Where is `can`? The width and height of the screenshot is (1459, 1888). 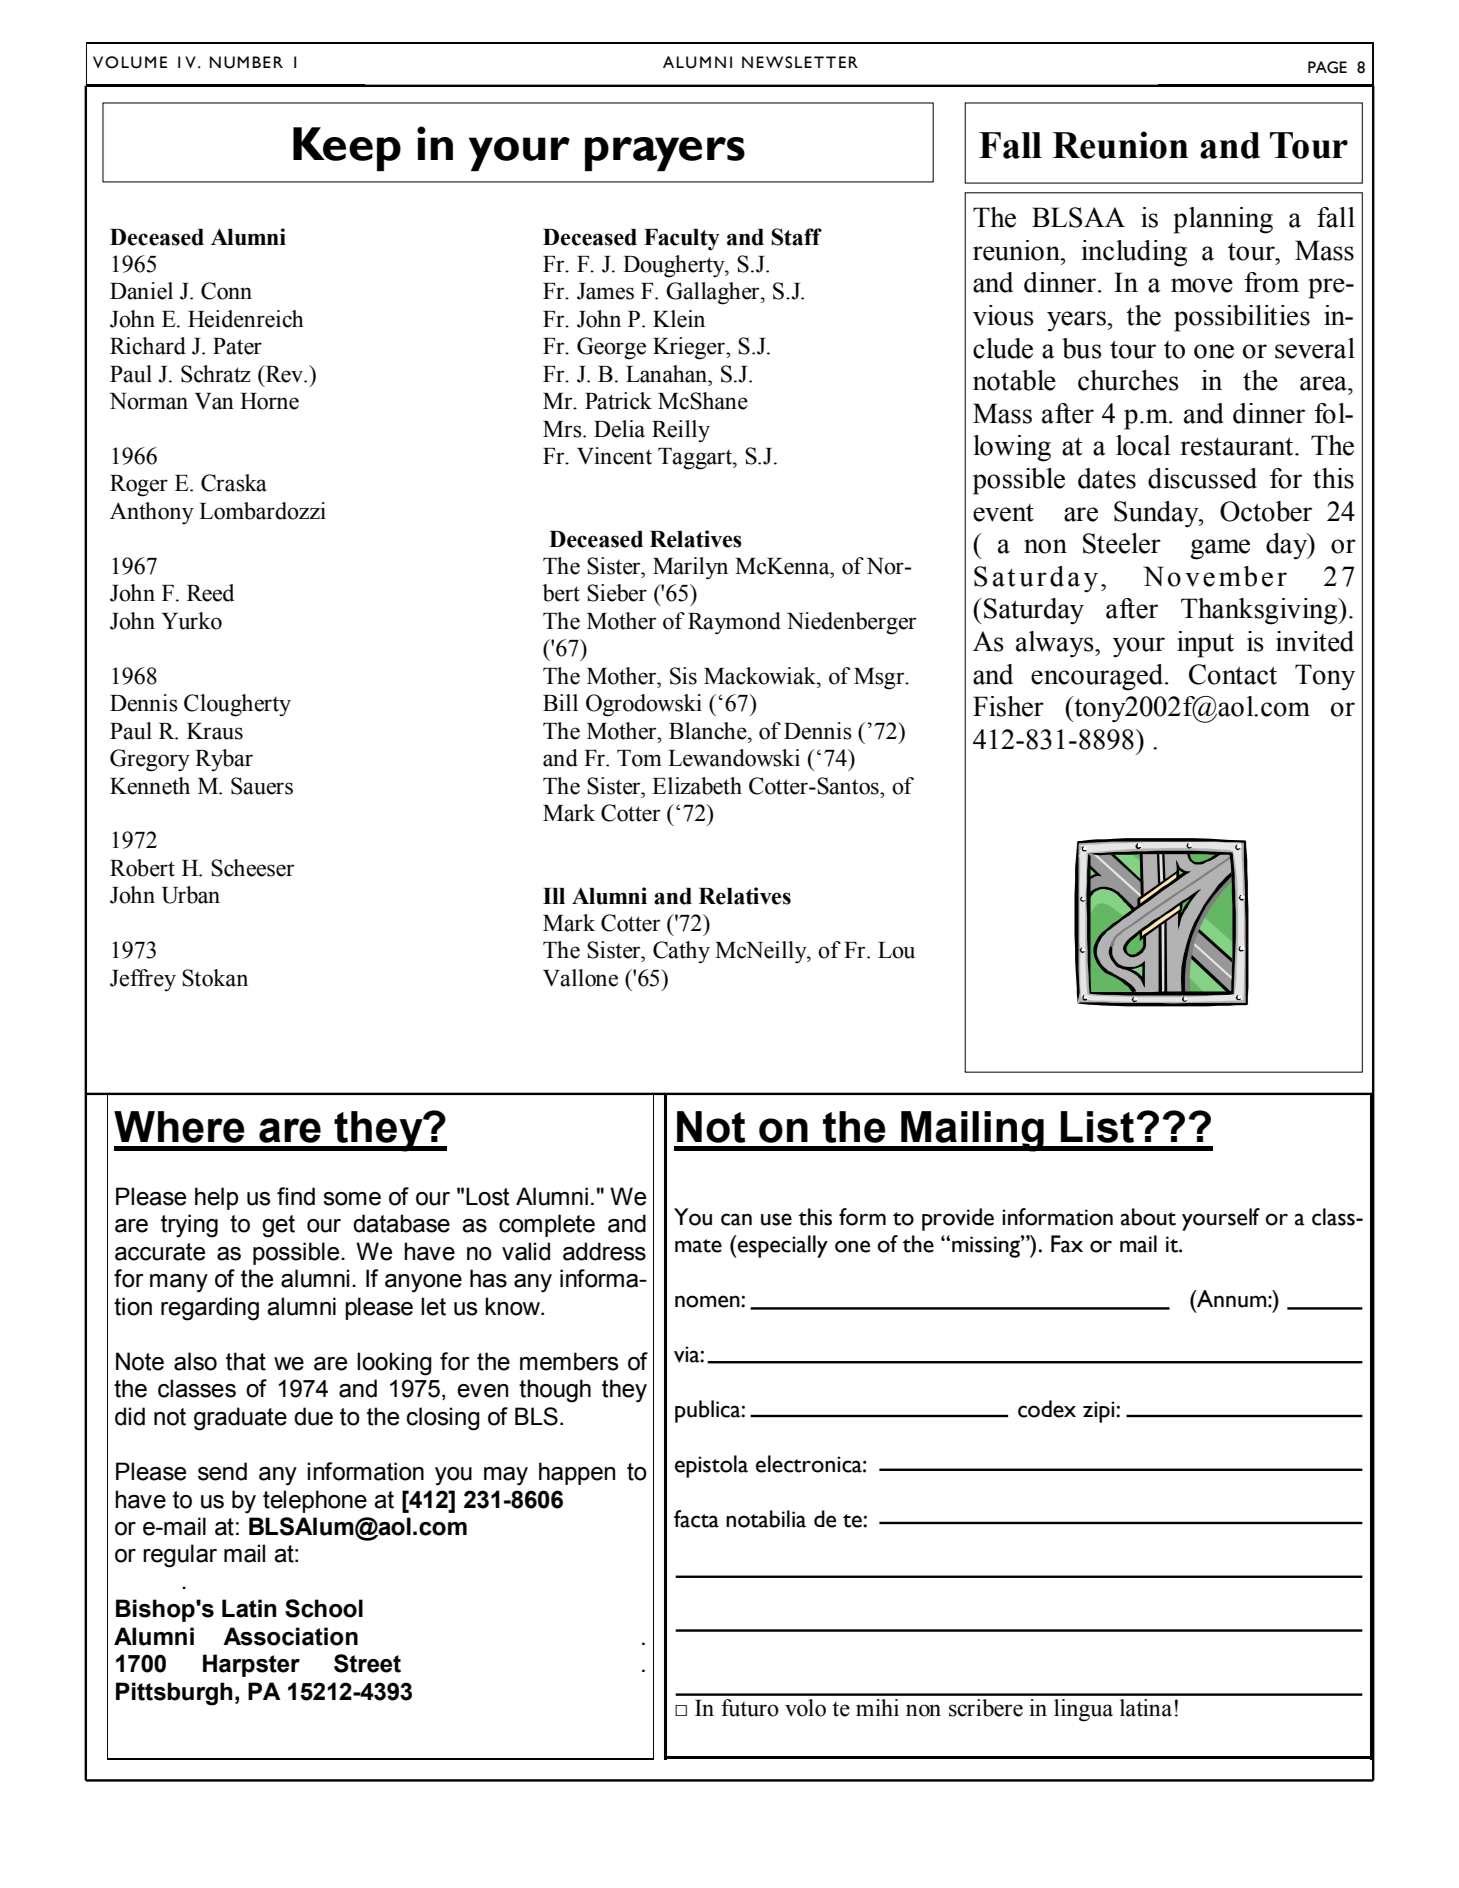 can is located at coordinates (736, 1219).
